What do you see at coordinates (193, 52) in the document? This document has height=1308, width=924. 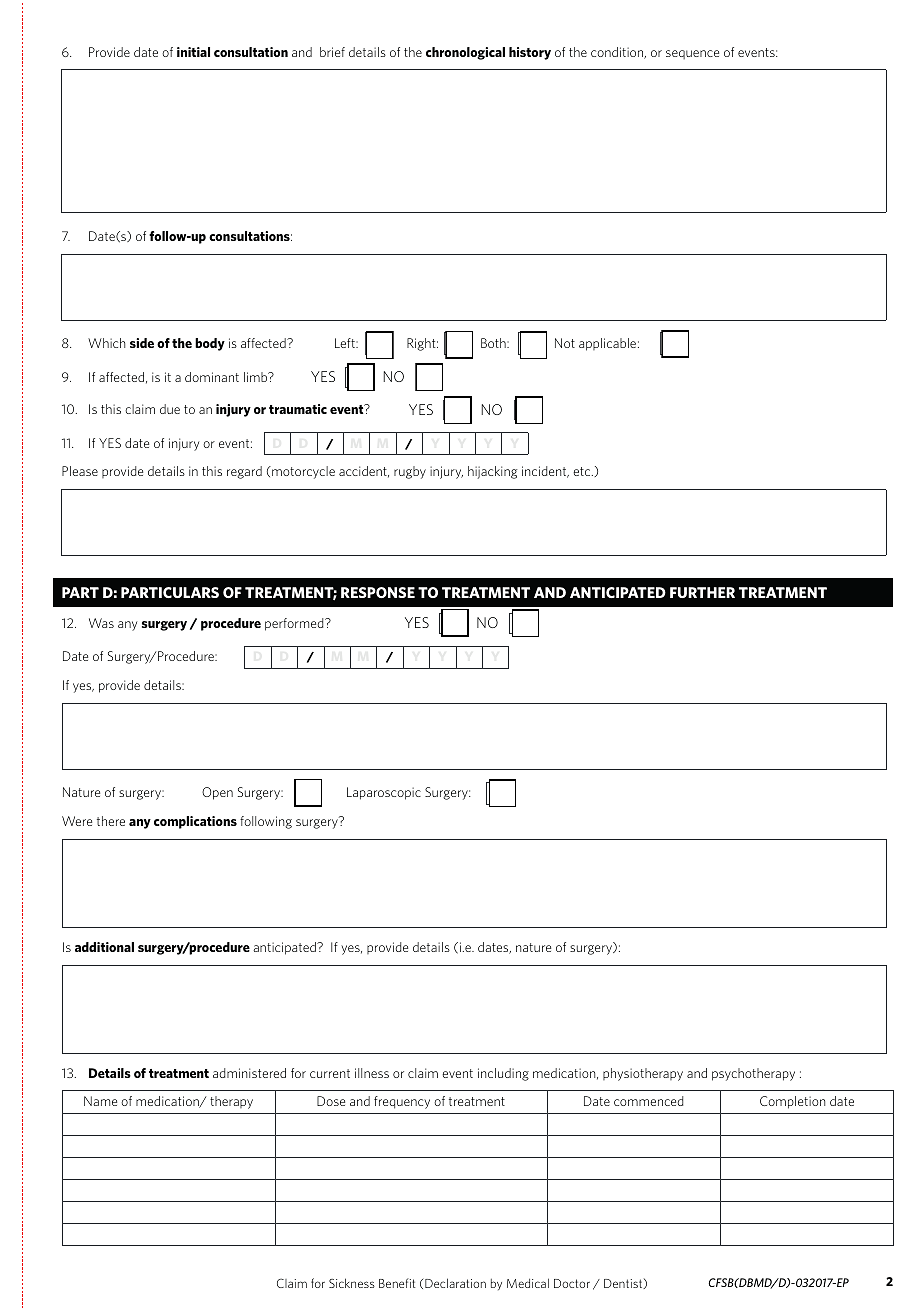 I see `initial` at bounding box center [193, 52].
